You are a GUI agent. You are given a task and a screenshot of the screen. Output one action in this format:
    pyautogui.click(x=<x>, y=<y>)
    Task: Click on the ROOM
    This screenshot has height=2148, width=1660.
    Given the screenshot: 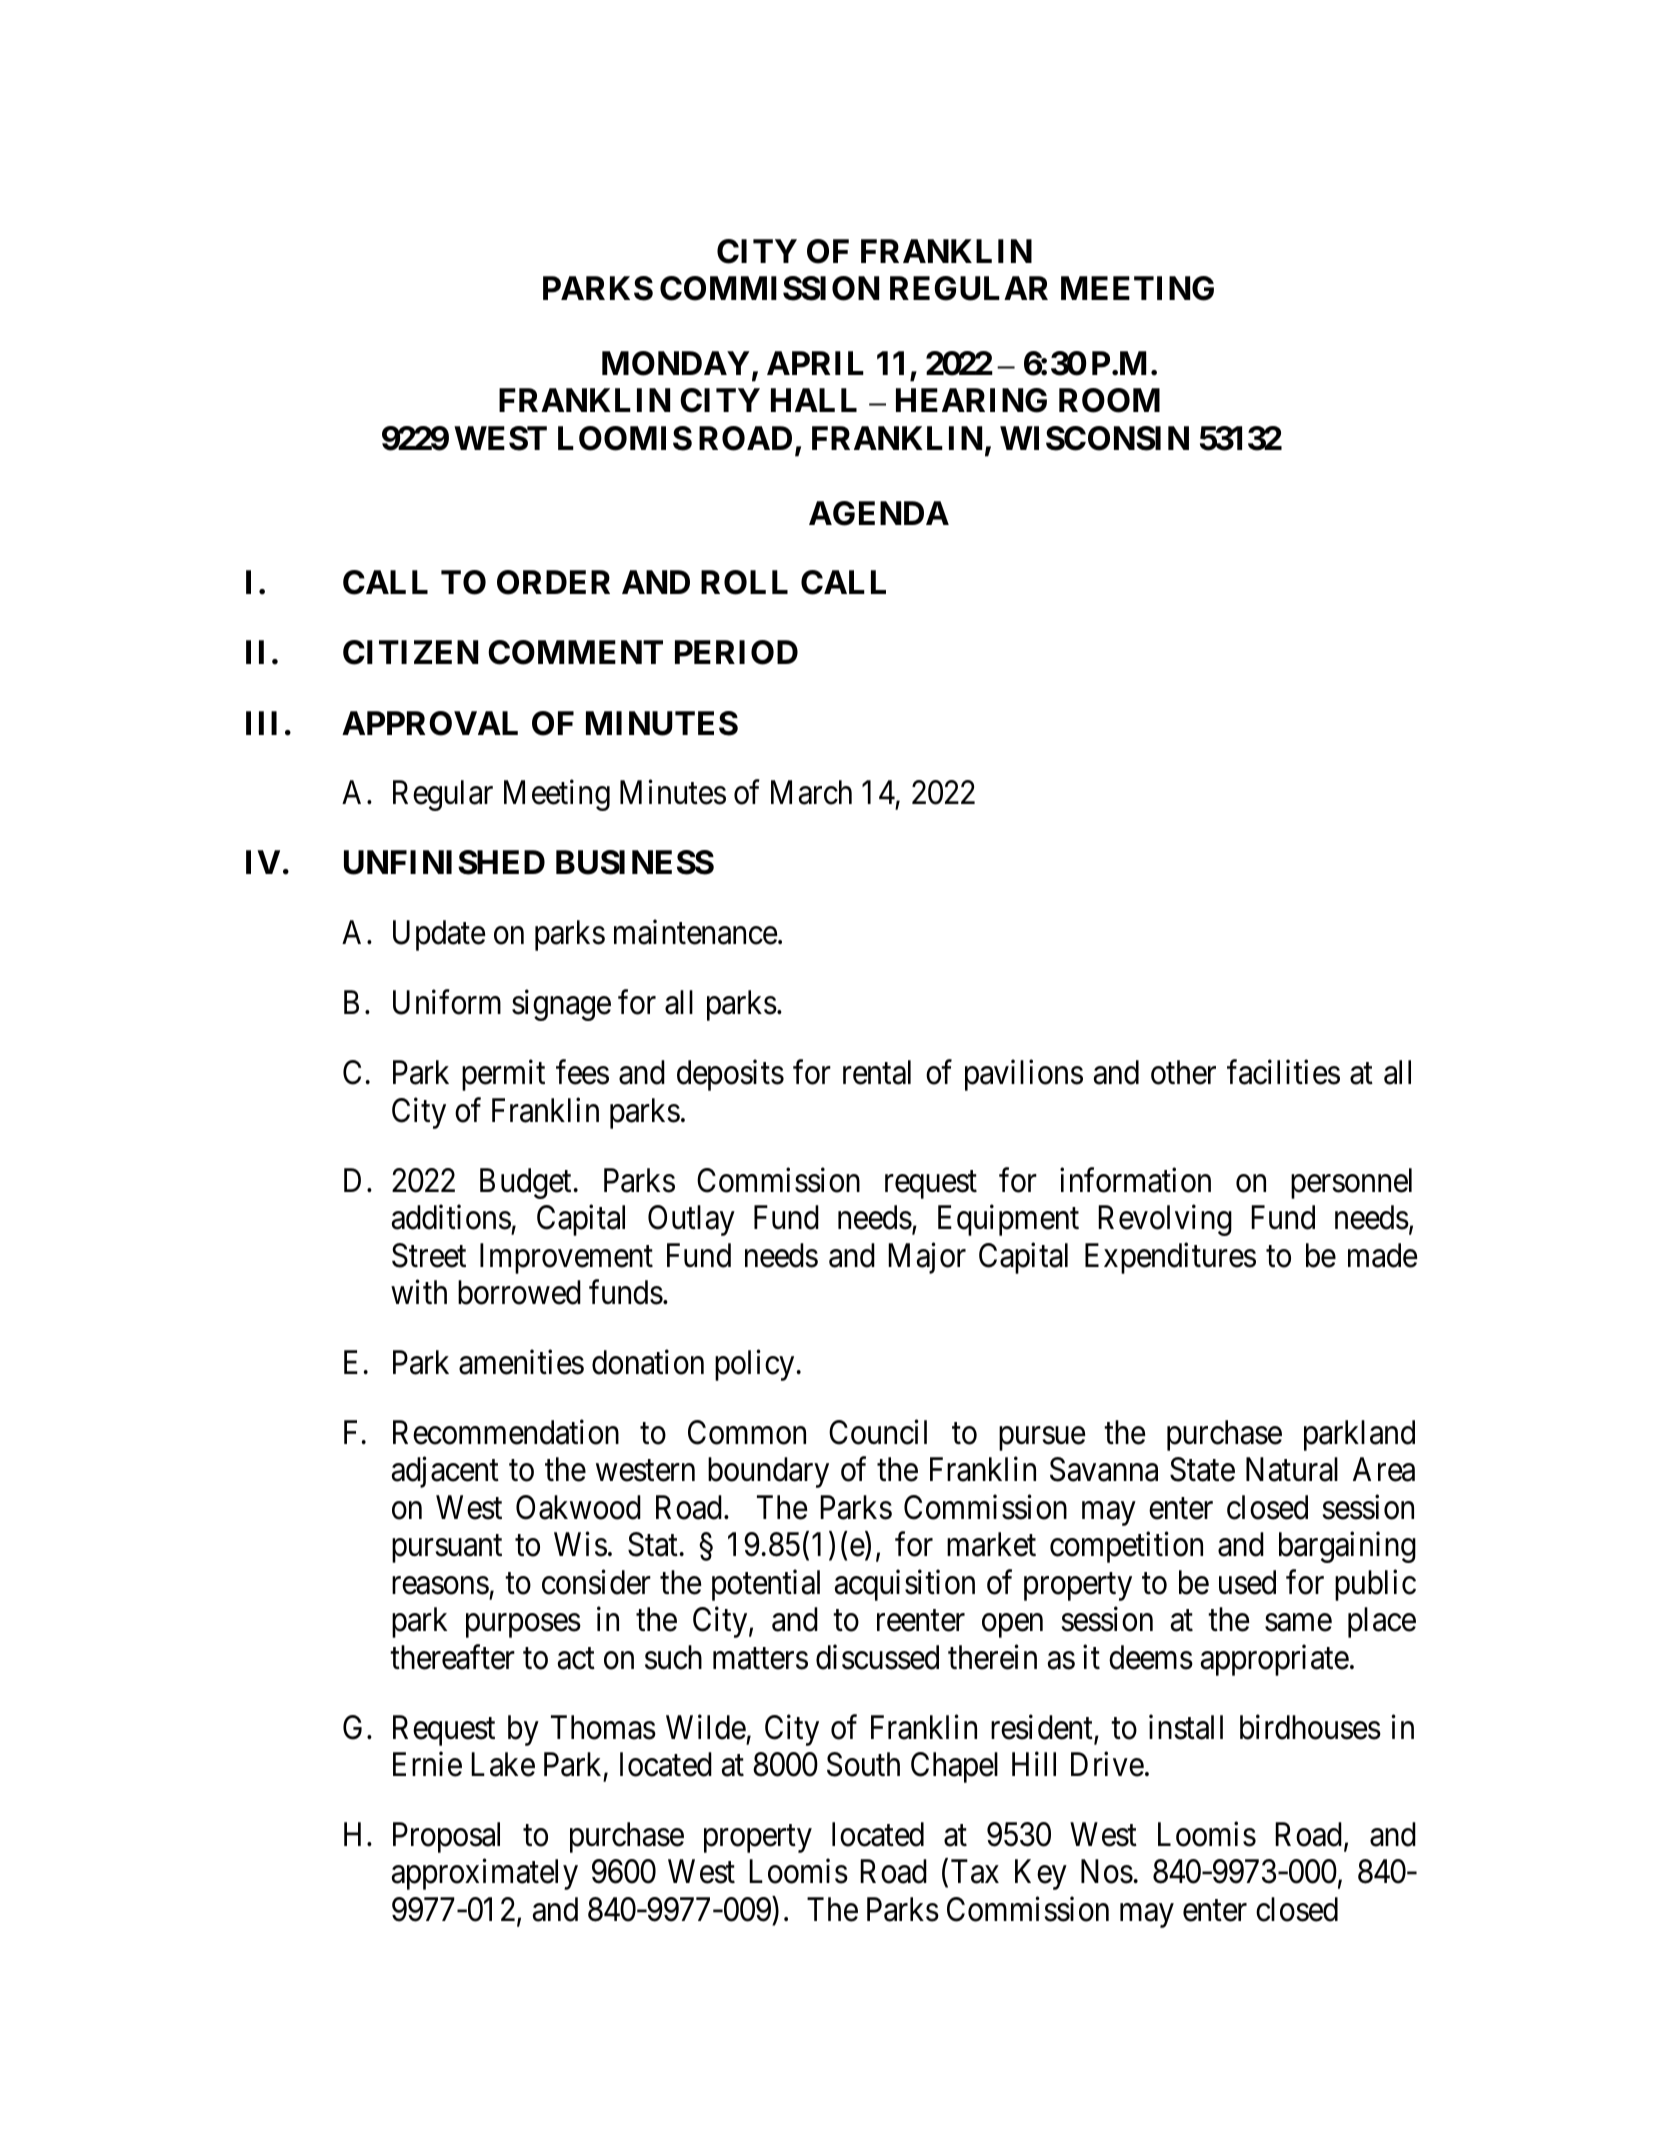 What is the action you would take?
    pyautogui.click(x=1109, y=400)
